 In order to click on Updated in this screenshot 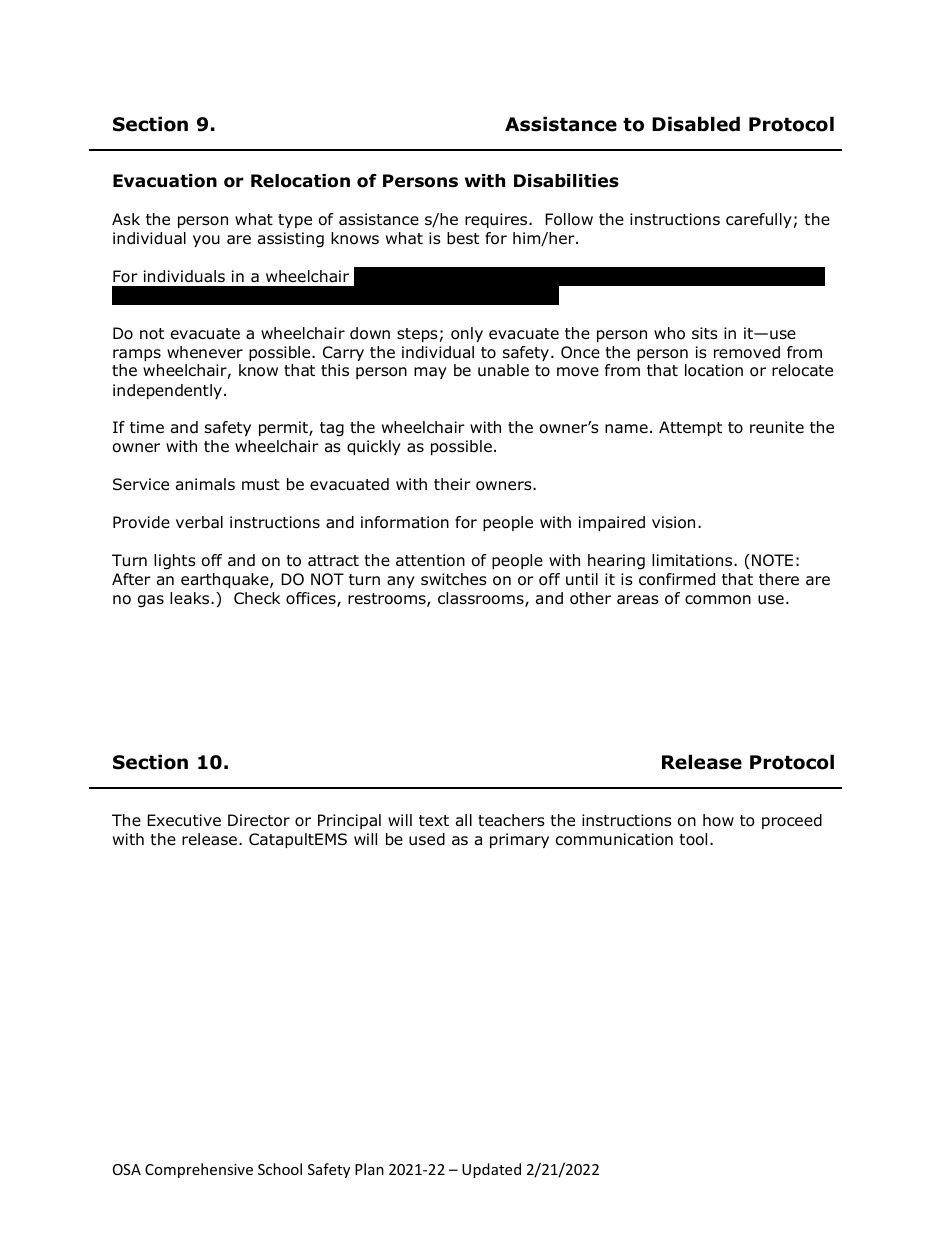, I will do `click(491, 1170)`.
